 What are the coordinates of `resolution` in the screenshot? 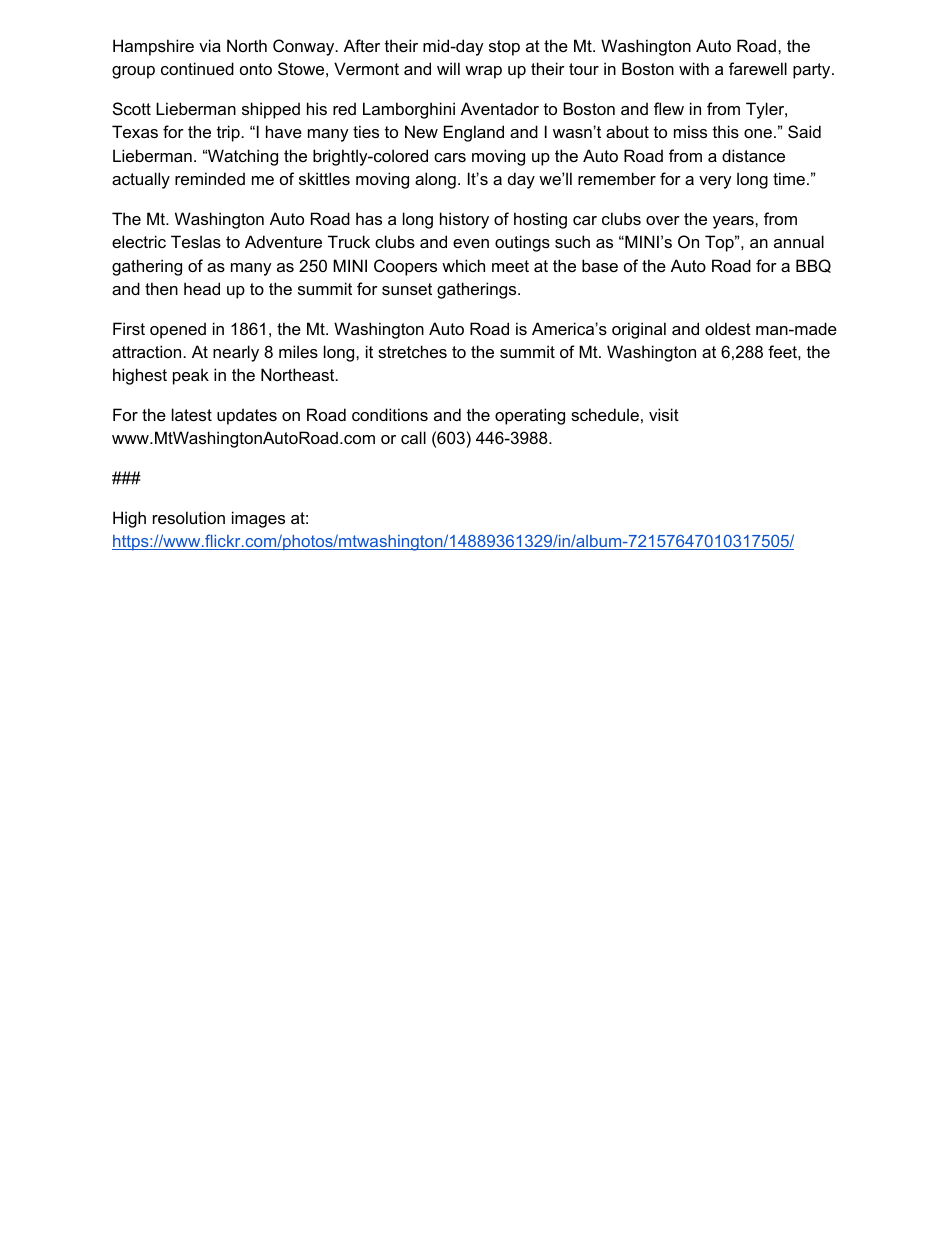 It's located at (189, 517).
